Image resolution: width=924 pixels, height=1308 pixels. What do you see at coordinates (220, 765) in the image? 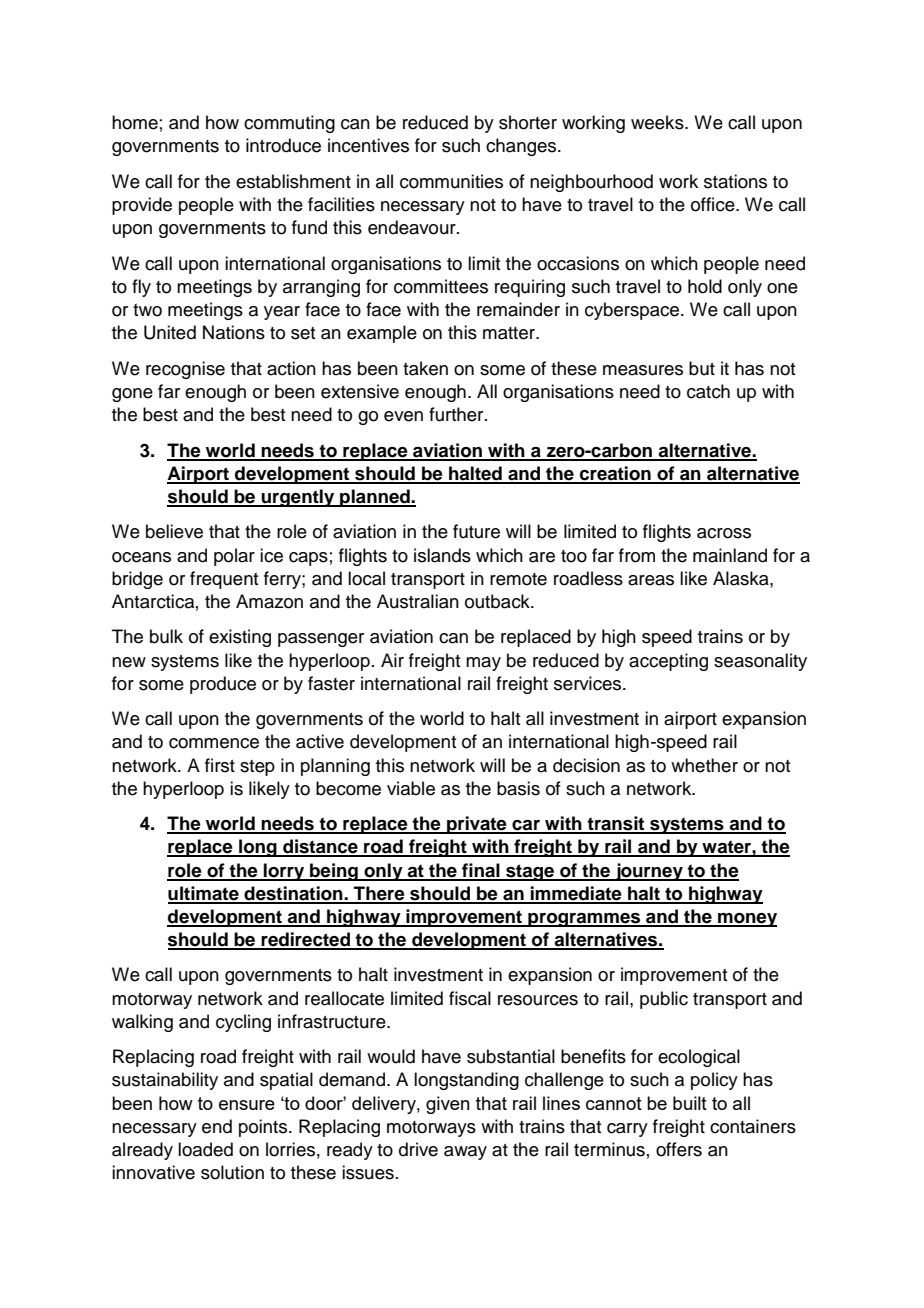
I see `first` at bounding box center [220, 765].
